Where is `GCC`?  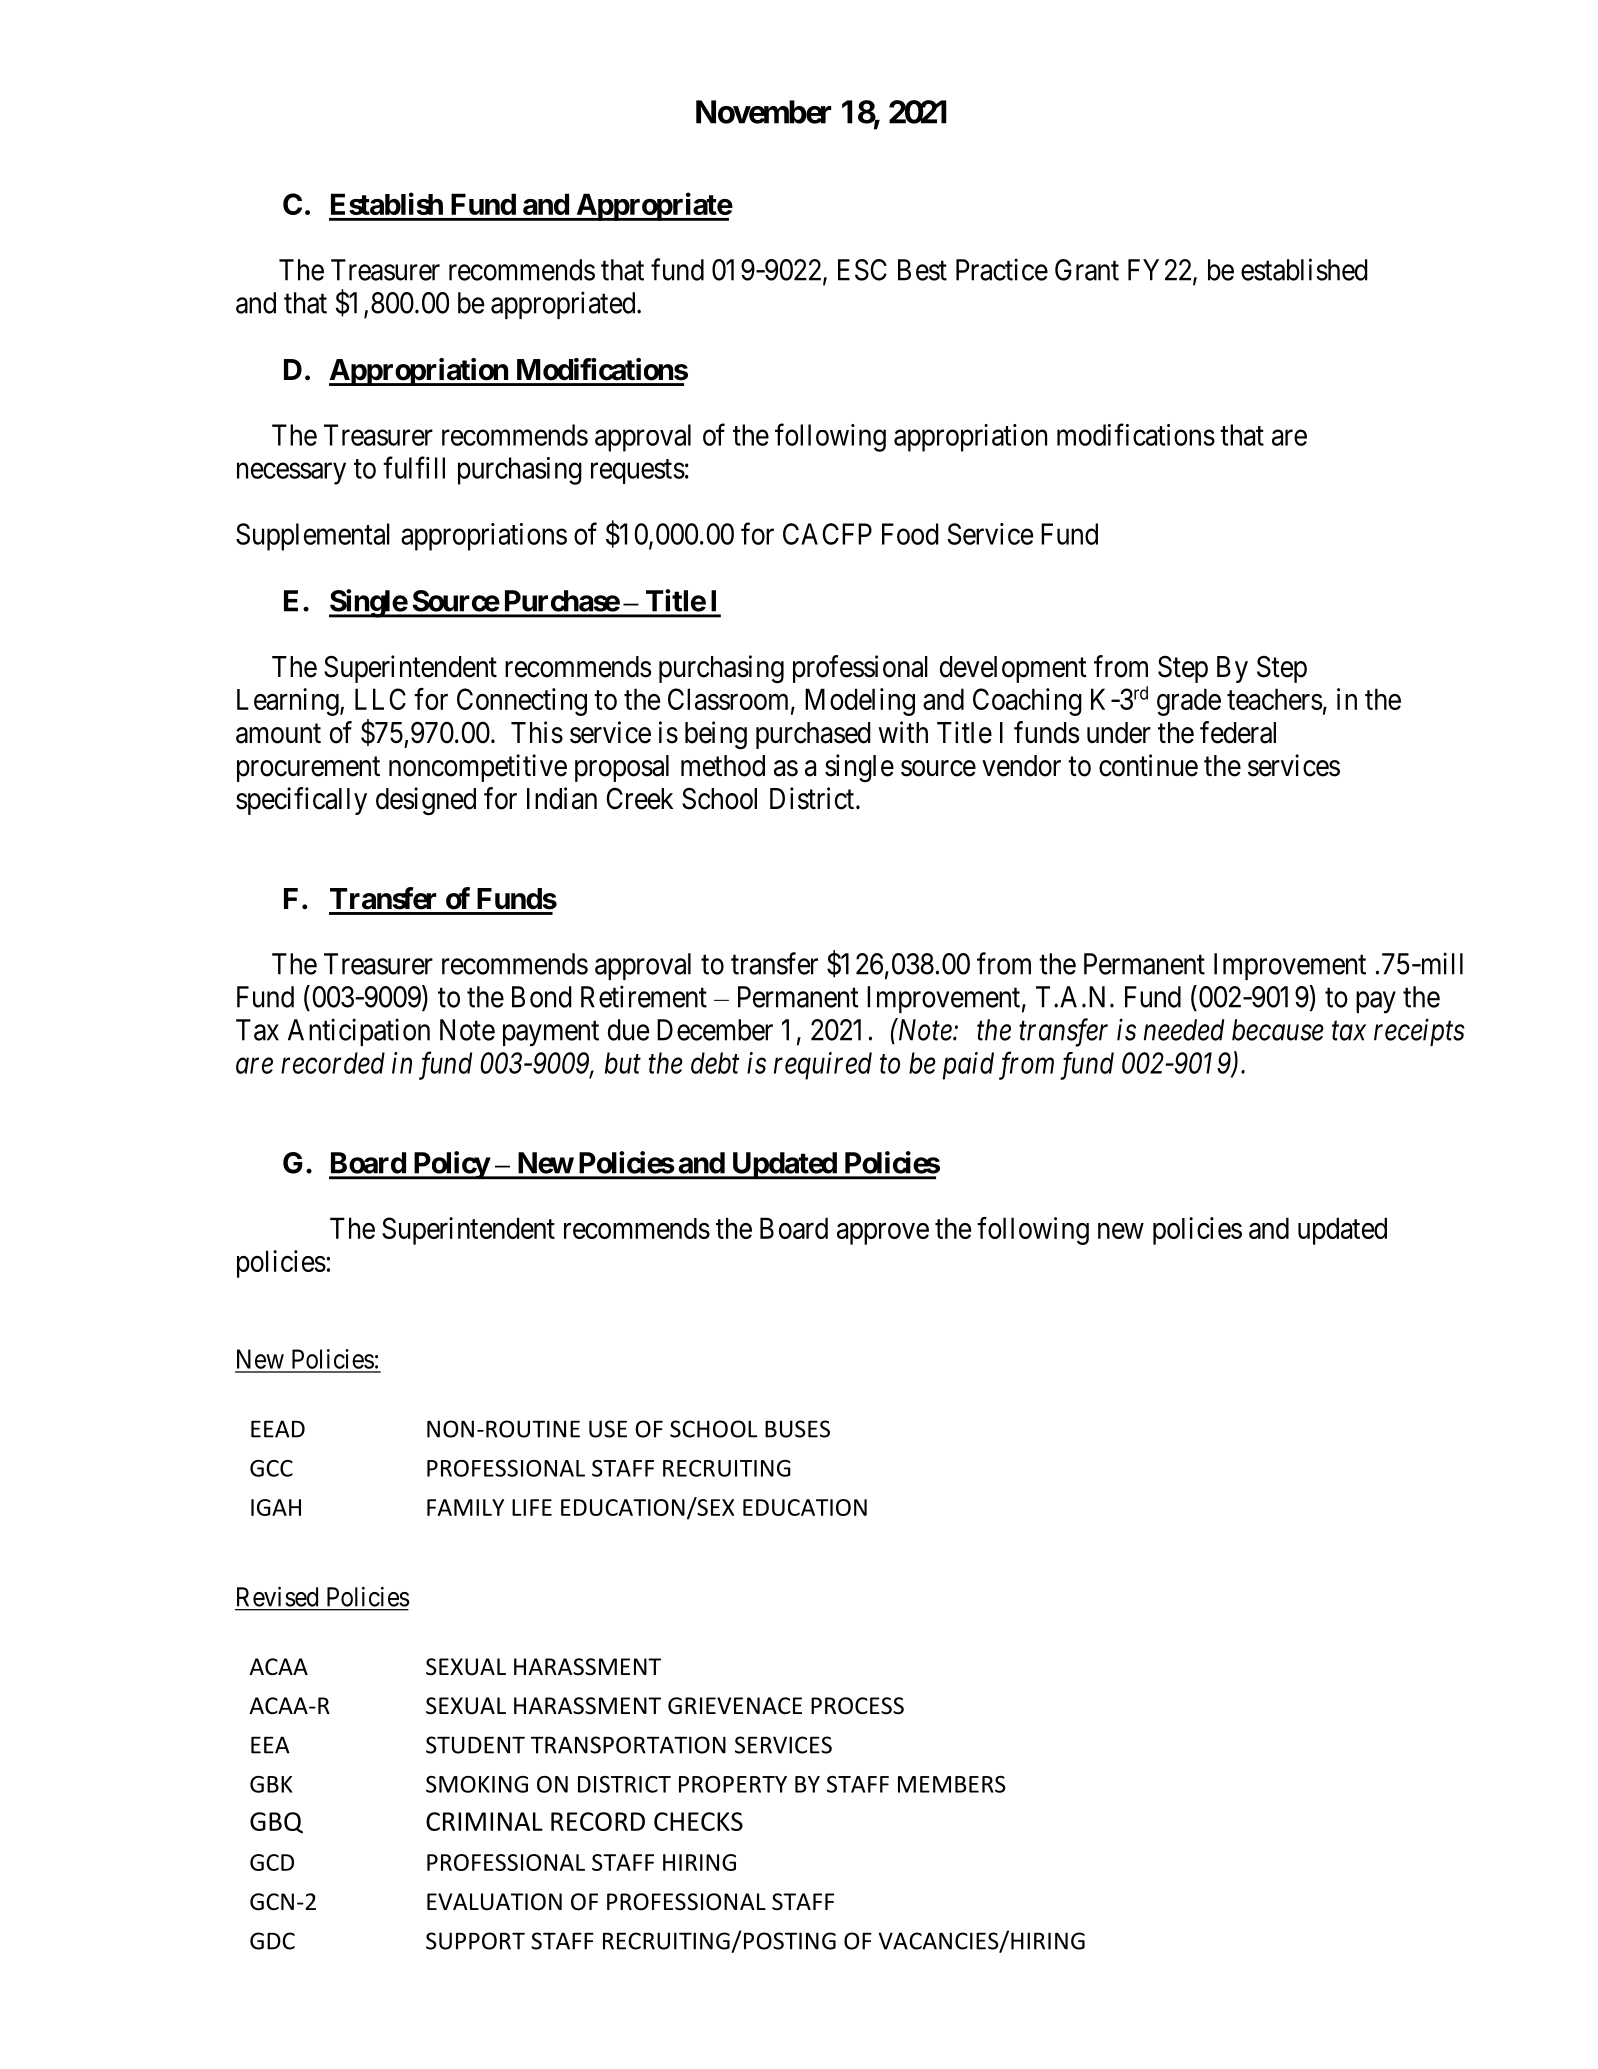
GCC is located at coordinates (271, 1468).
